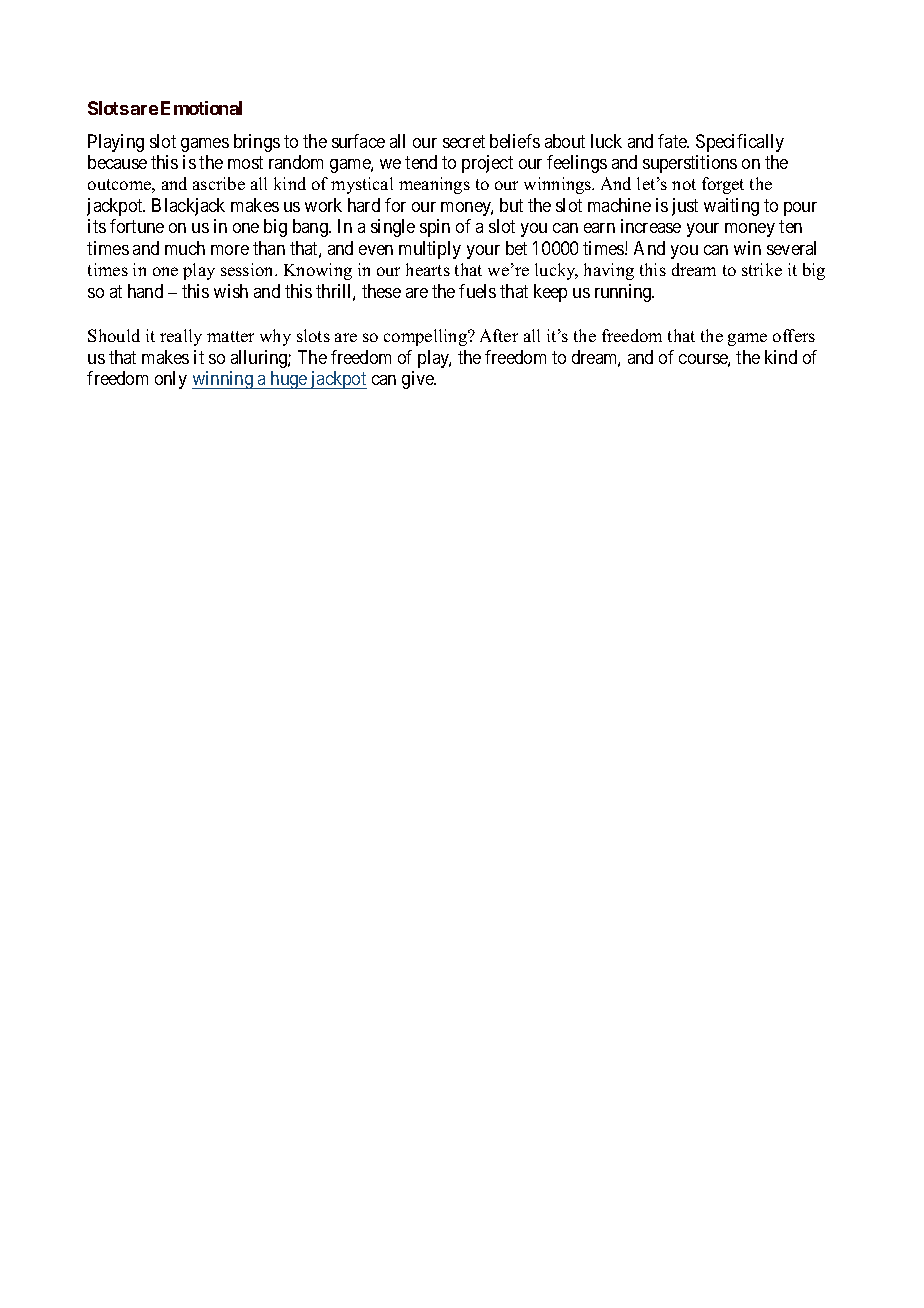 The width and height of the page is (924, 1308). I want to click on secret, so click(464, 141).
